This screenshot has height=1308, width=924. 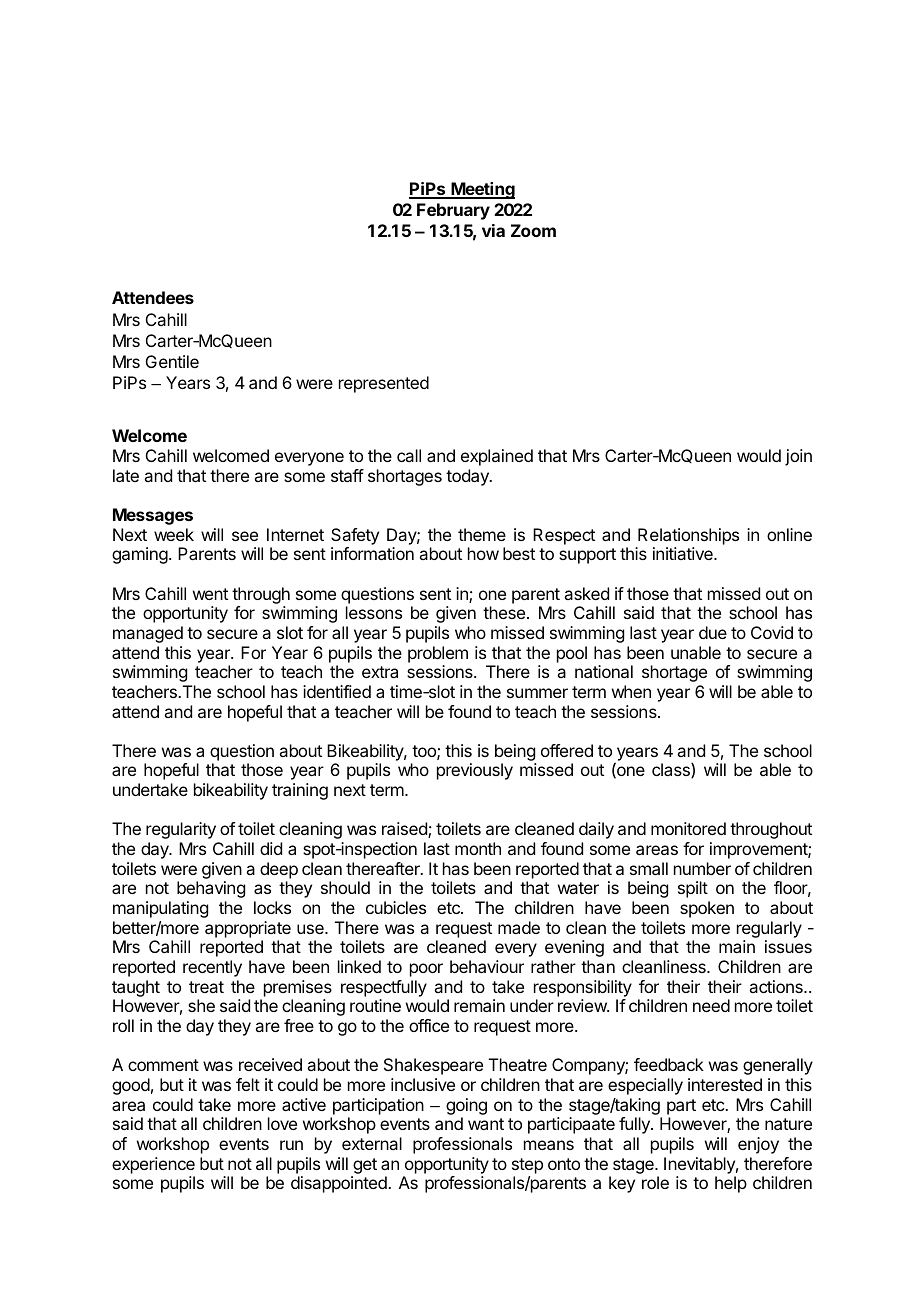 What do you see at coordinates (478, 848) in the screenshot?
I see `month` at bounding box center [478, 848].
